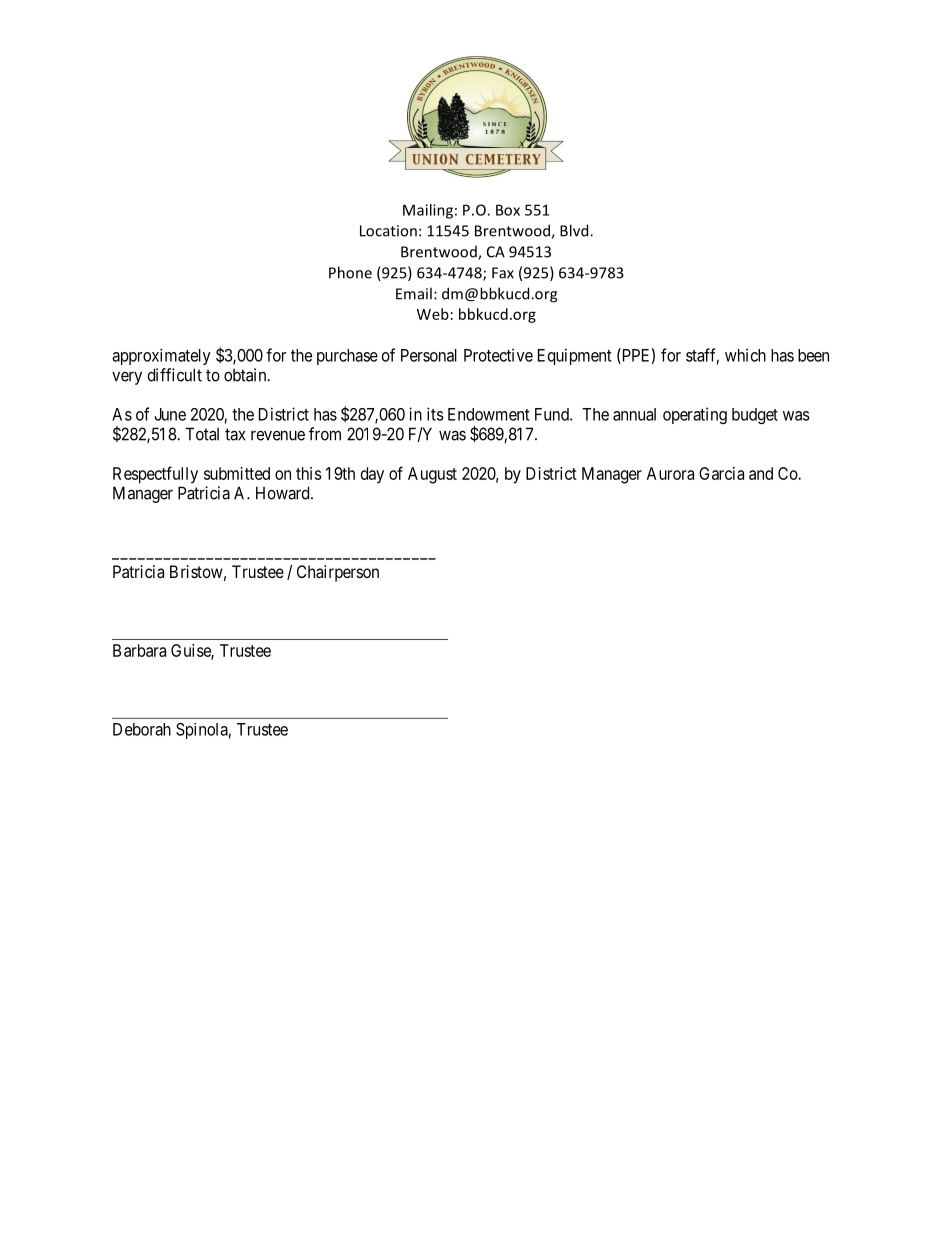 Image resolution: width=952 pixels, height=1233 pixels. What do you see at coordinates (237, 473) in the page?
I see `submitted` at bounding box center [237, 473].
